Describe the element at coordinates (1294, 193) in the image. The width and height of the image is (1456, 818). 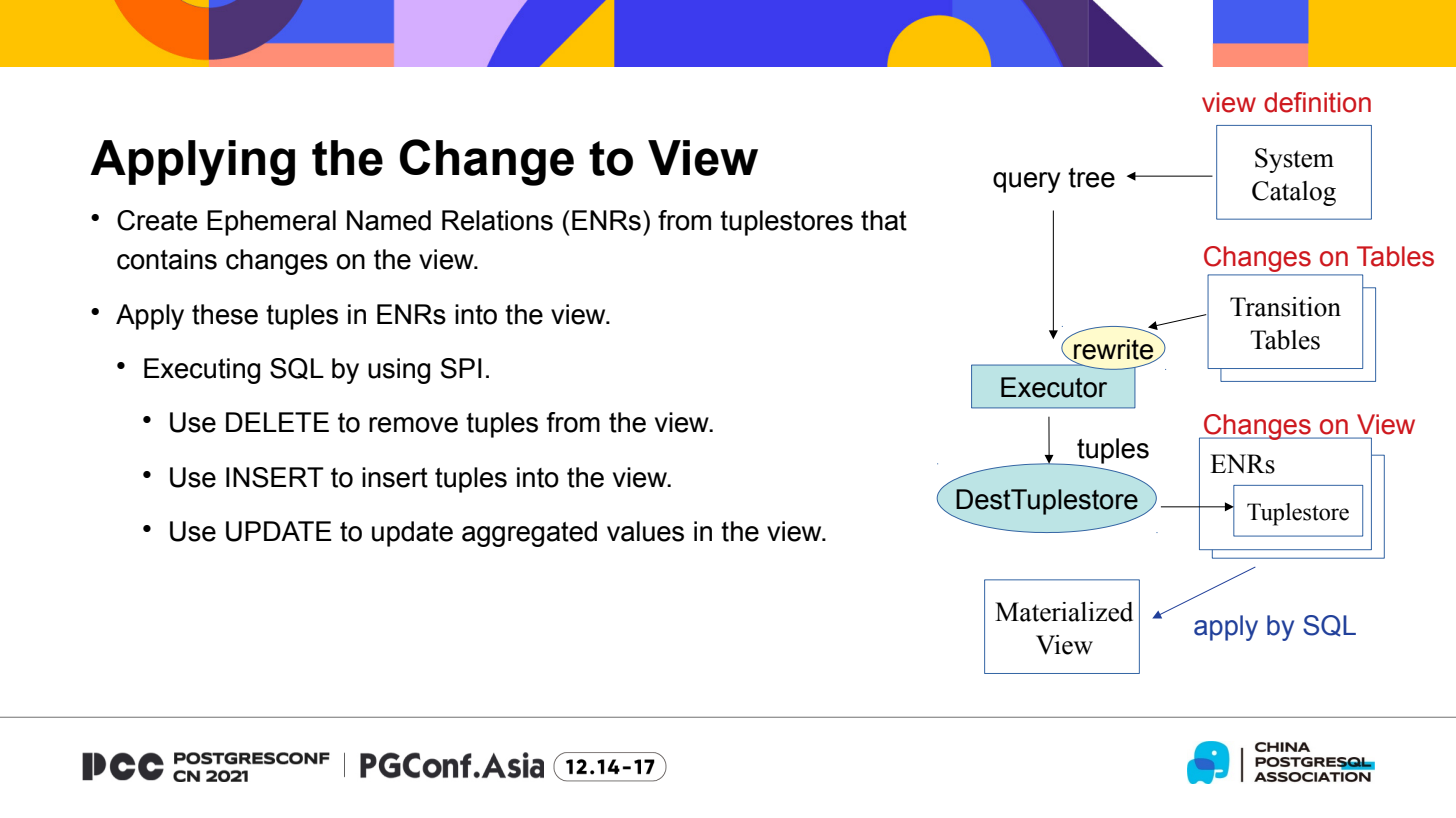
I see `Catalog` at that location.
